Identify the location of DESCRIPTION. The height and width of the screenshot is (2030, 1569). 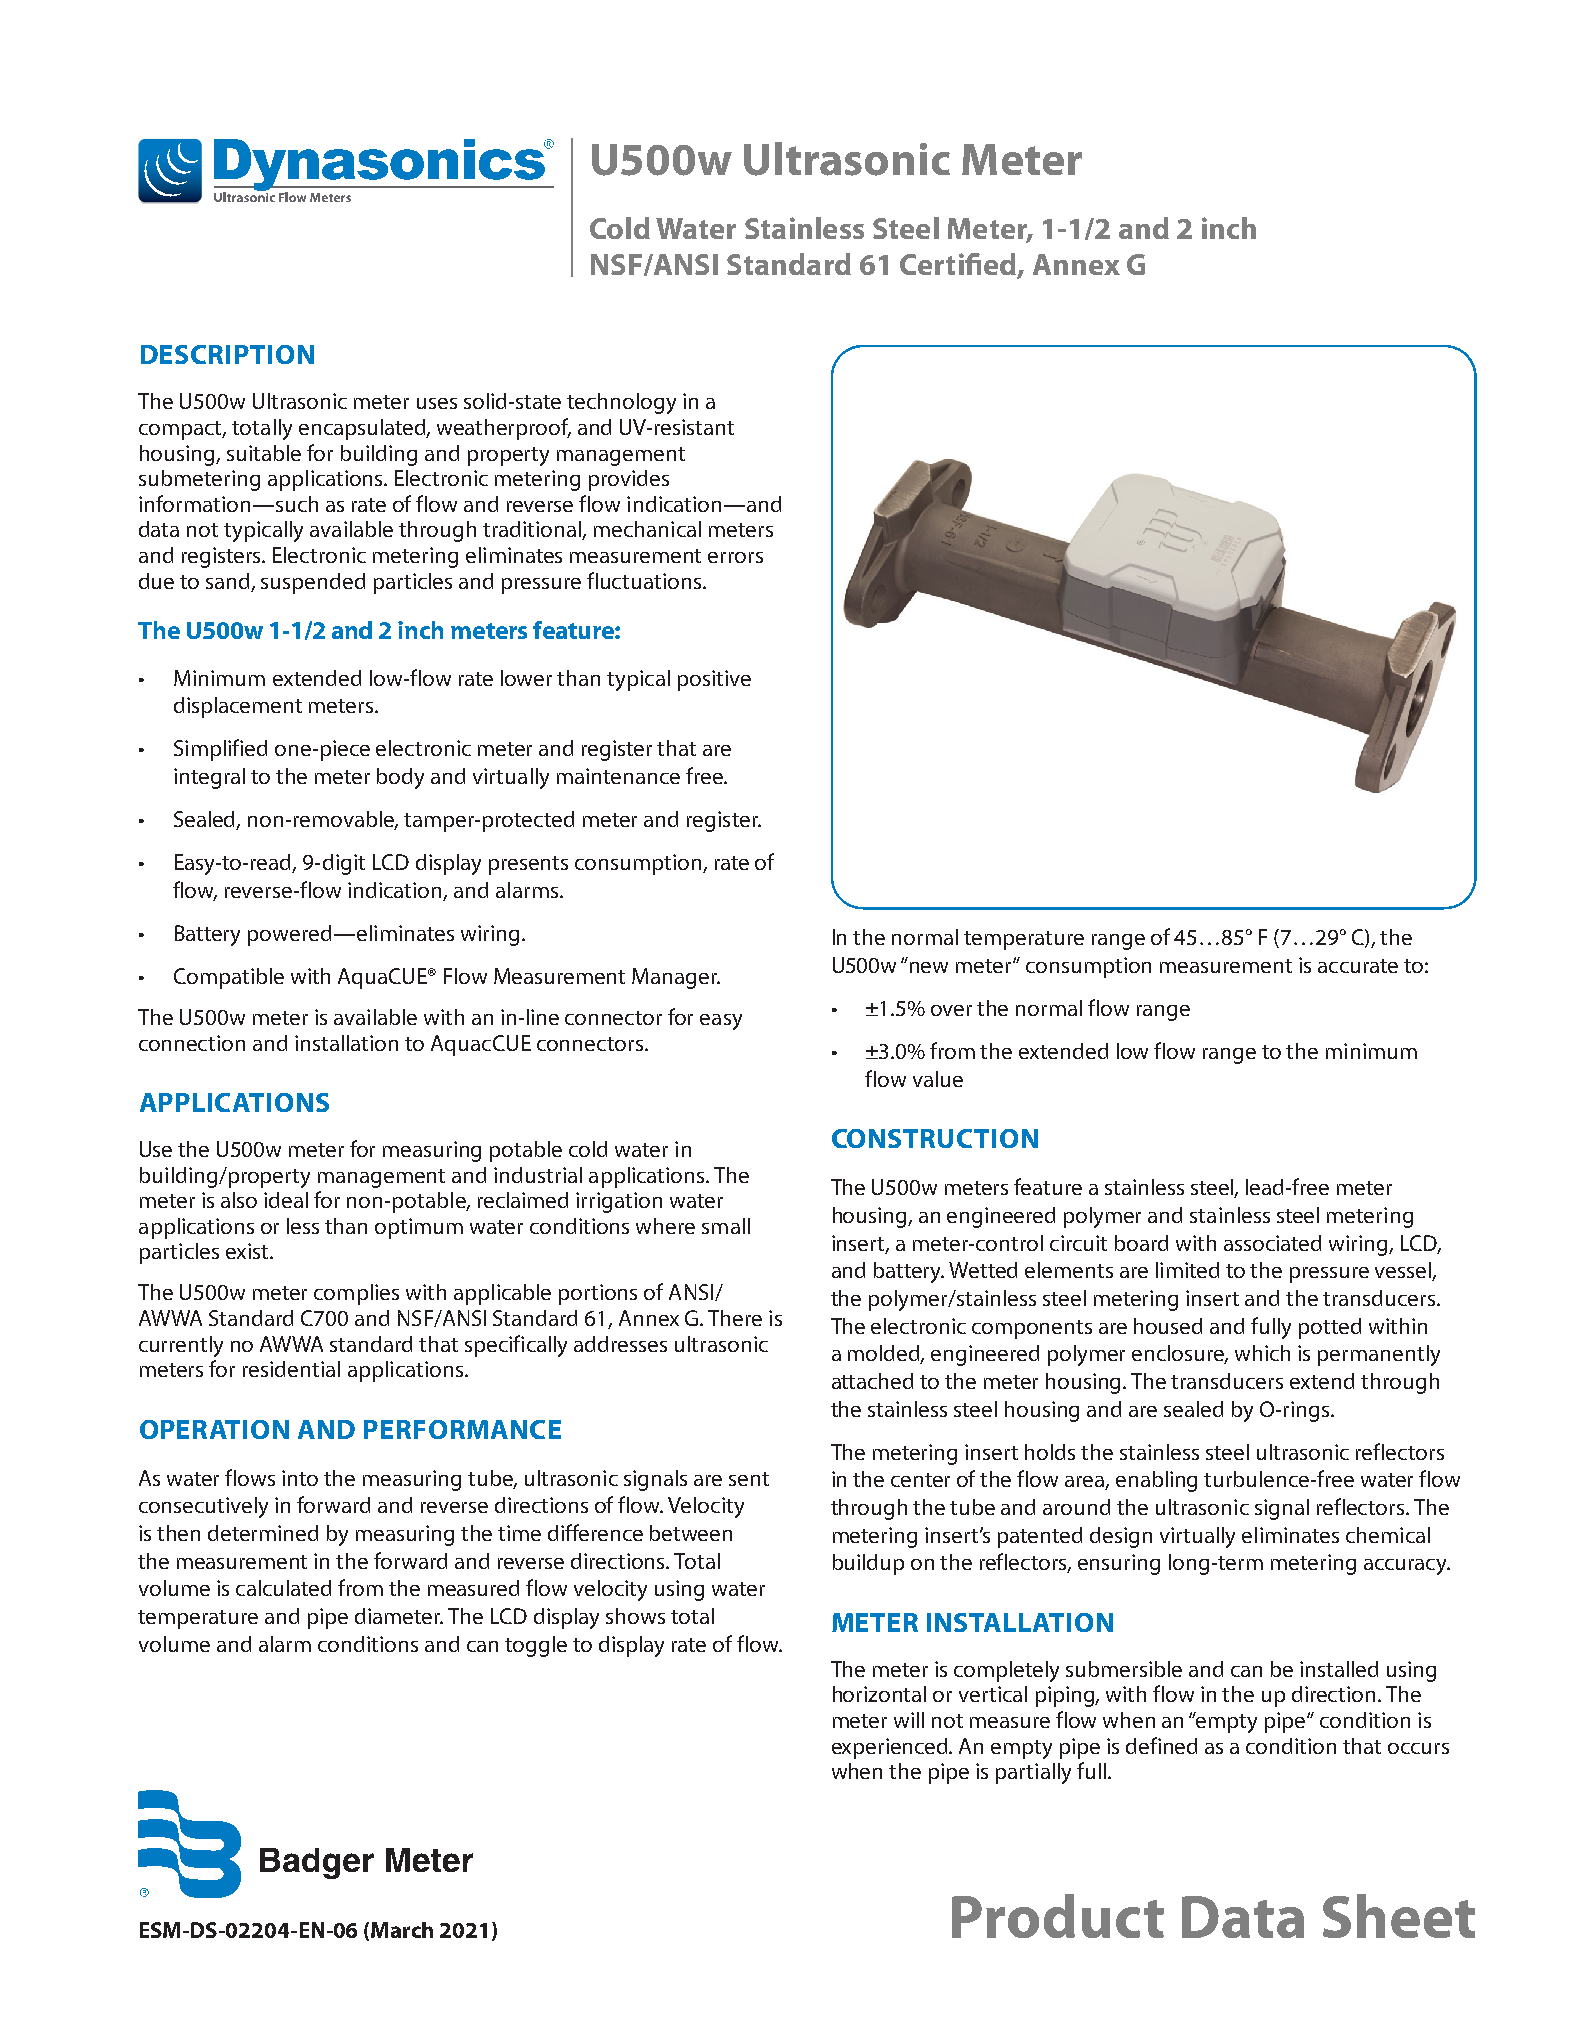
(227, 354).
